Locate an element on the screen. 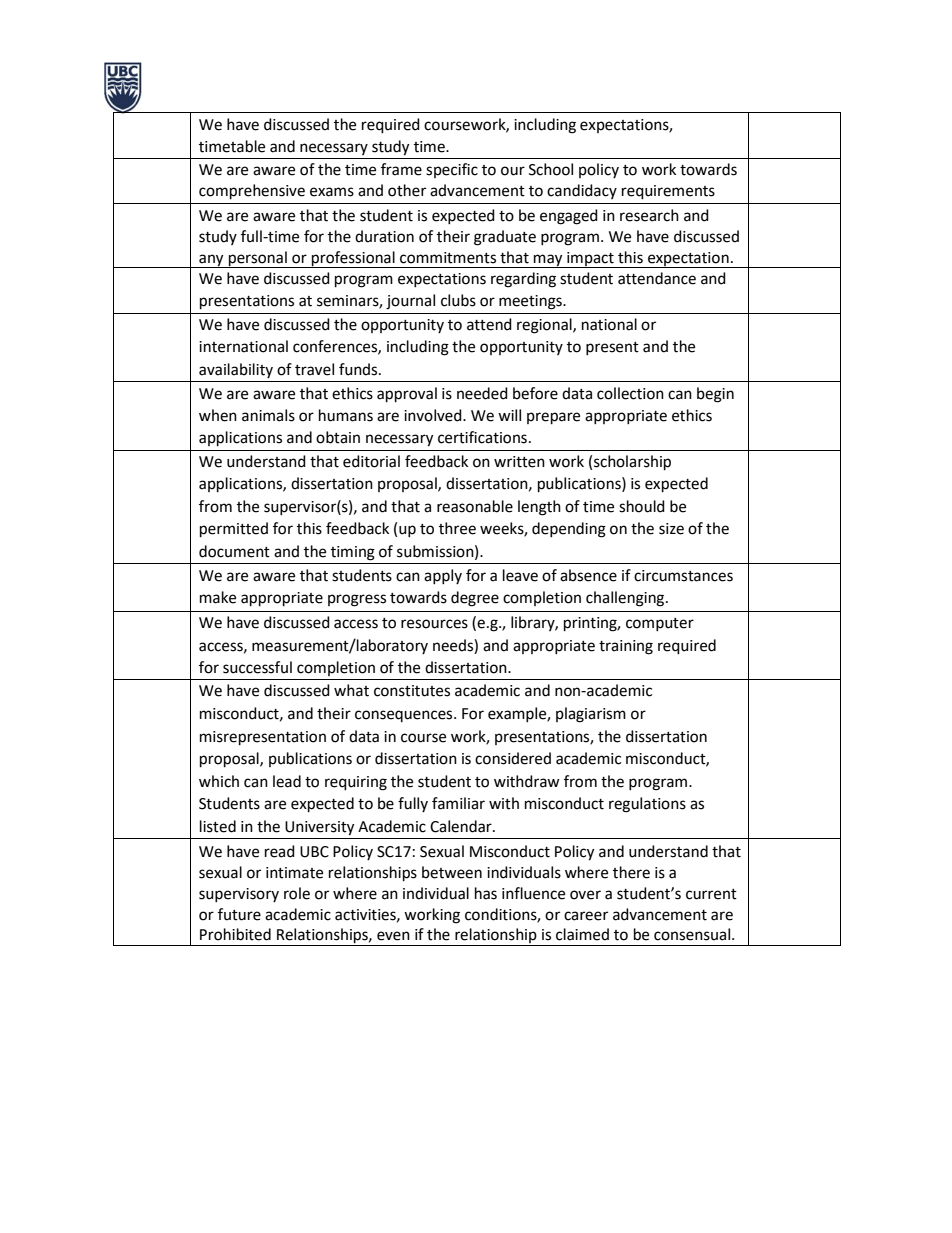 The image size is (952, 1233). plagiarism is located at coordinates (591, 715).
